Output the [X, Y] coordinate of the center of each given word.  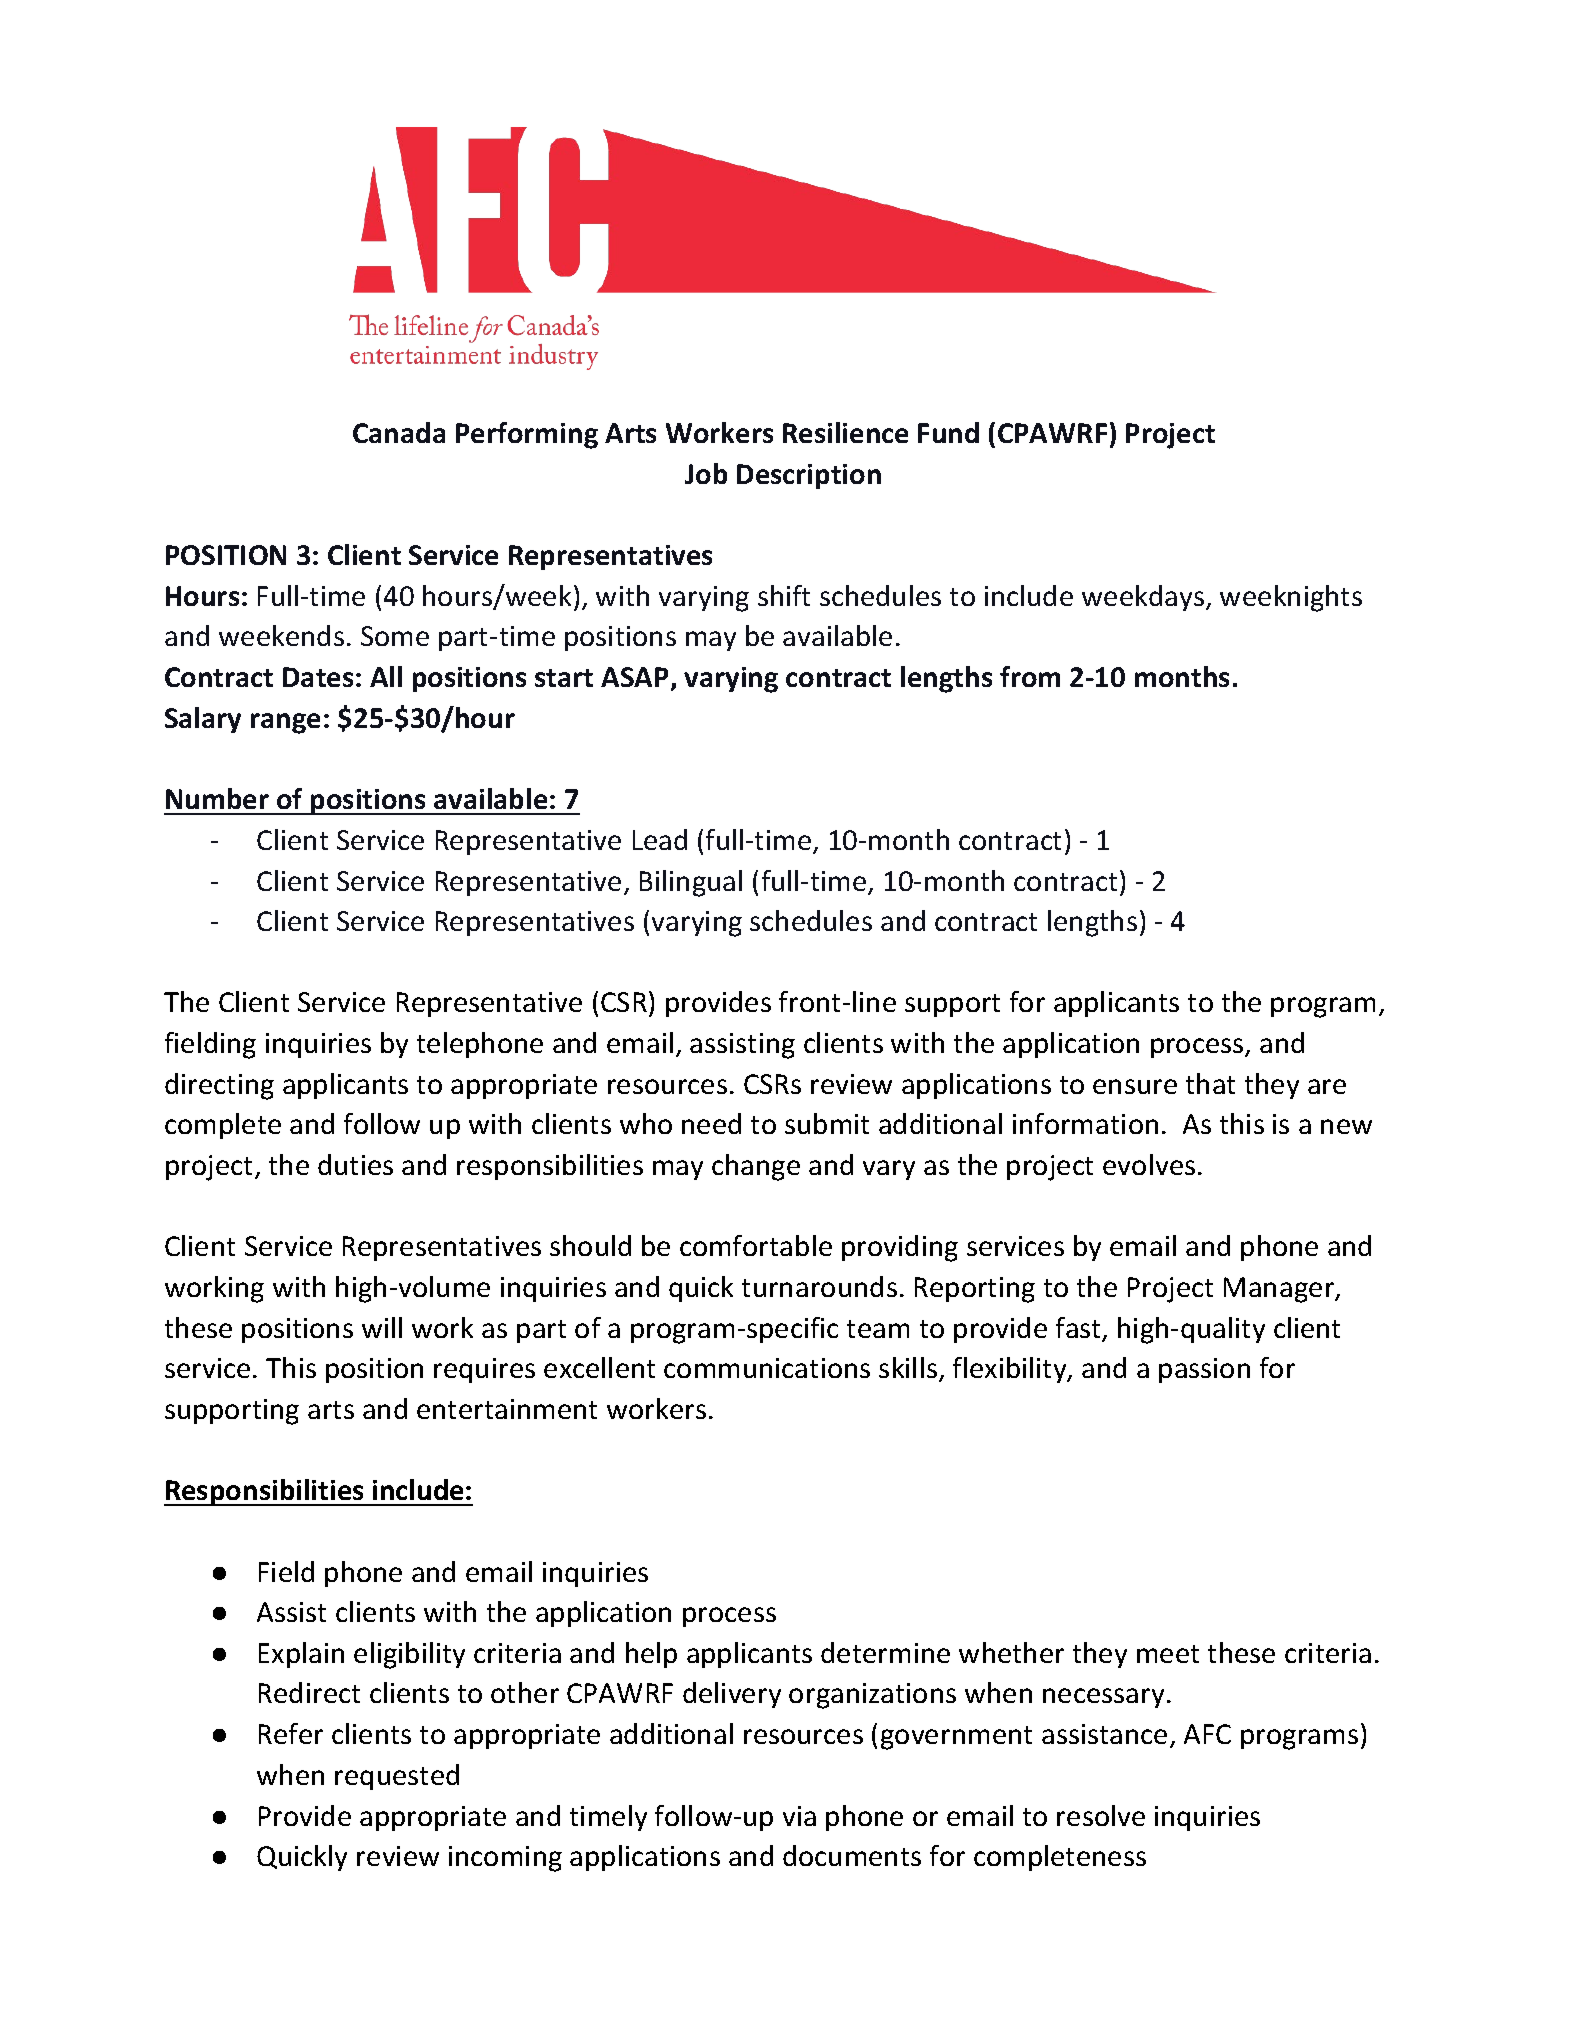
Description [809, 476]
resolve [1101, 1815]
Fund [948, 432]
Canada [399, 432]
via [799, 1816]
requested [397, 1777]
